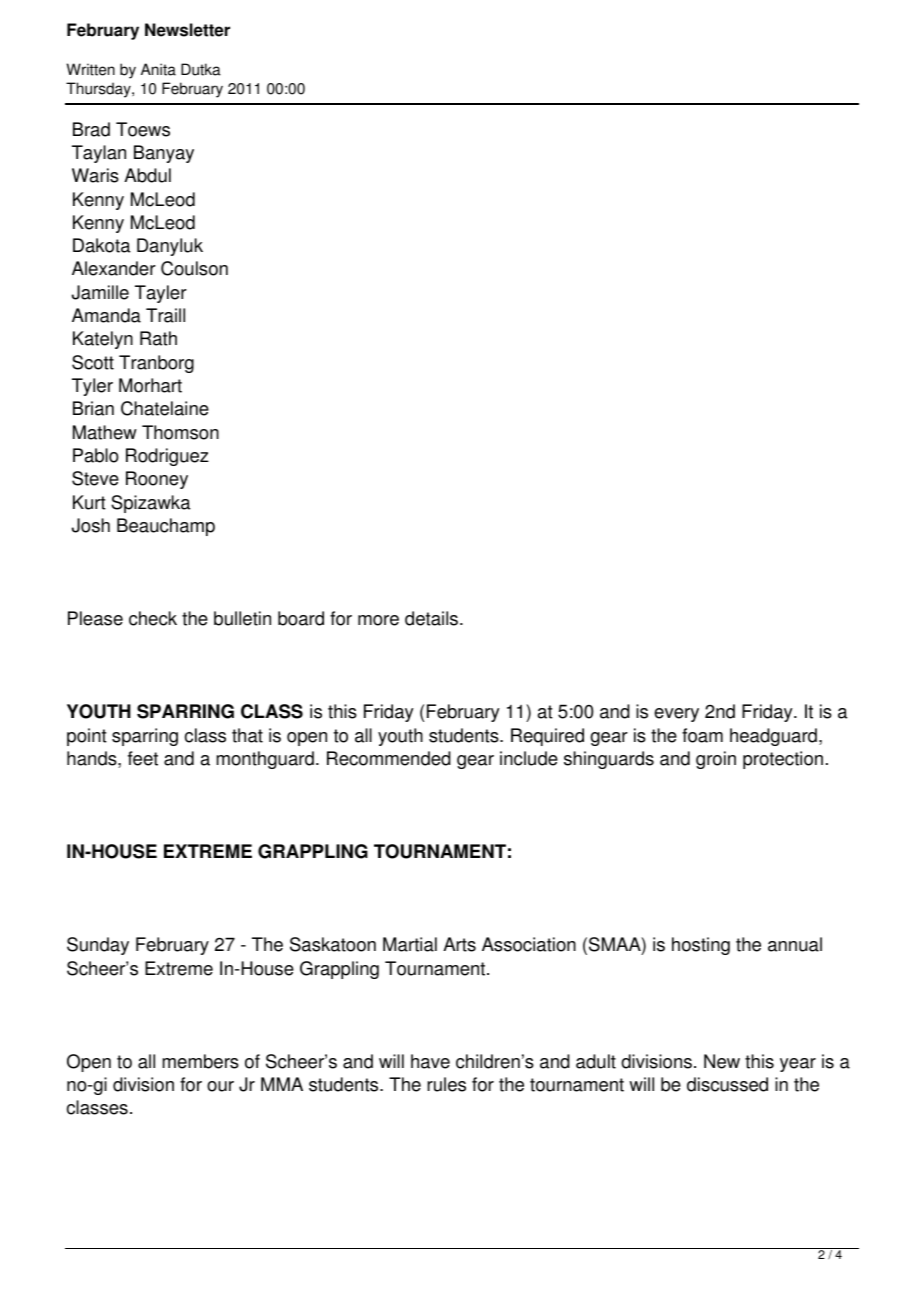 This document has width=924, height=1308. I want to click on groin, so click(716, 760).
